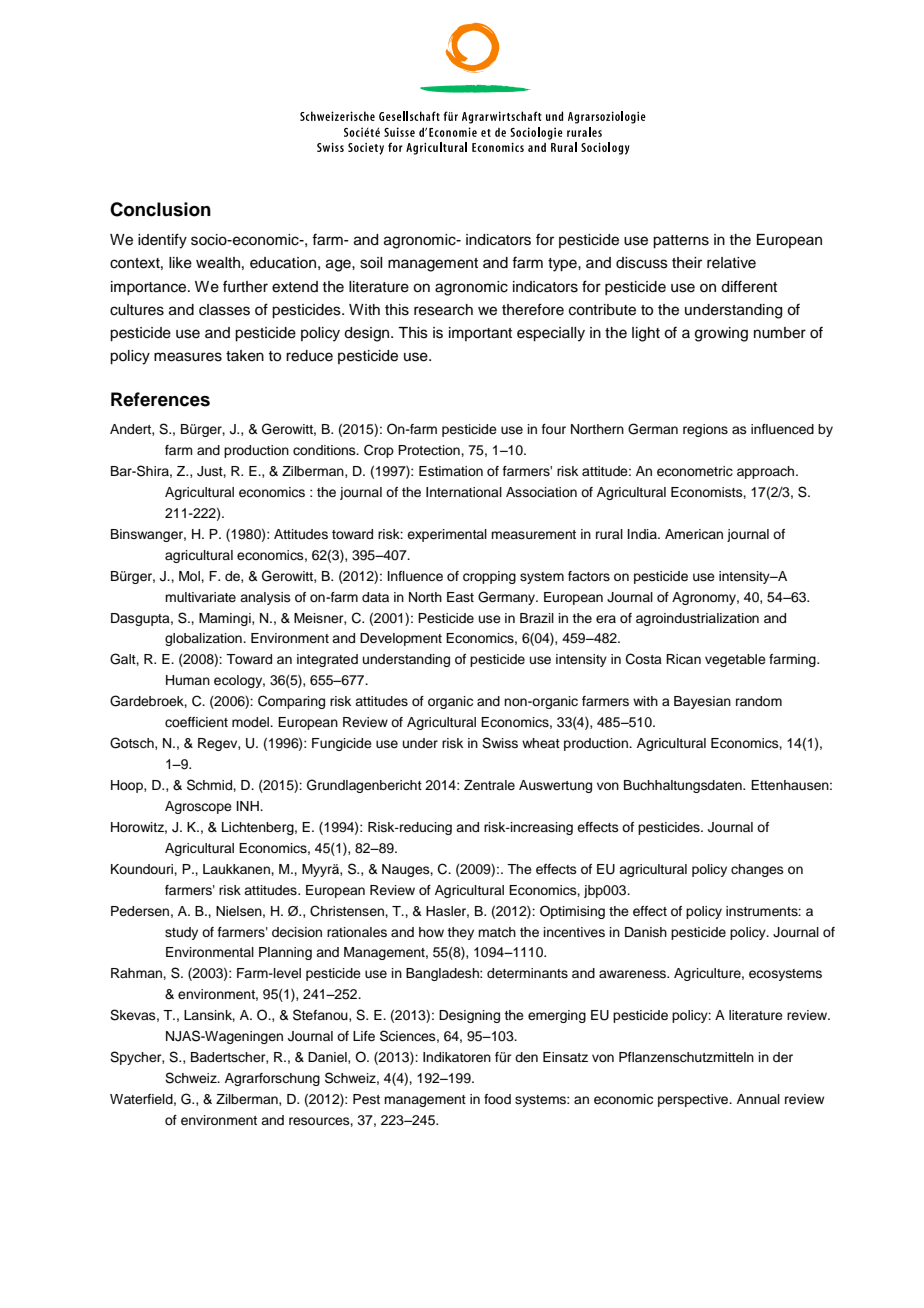  Describe the element at coordinates (430, 450) in the screenshot. I see `Protection` at that location.
